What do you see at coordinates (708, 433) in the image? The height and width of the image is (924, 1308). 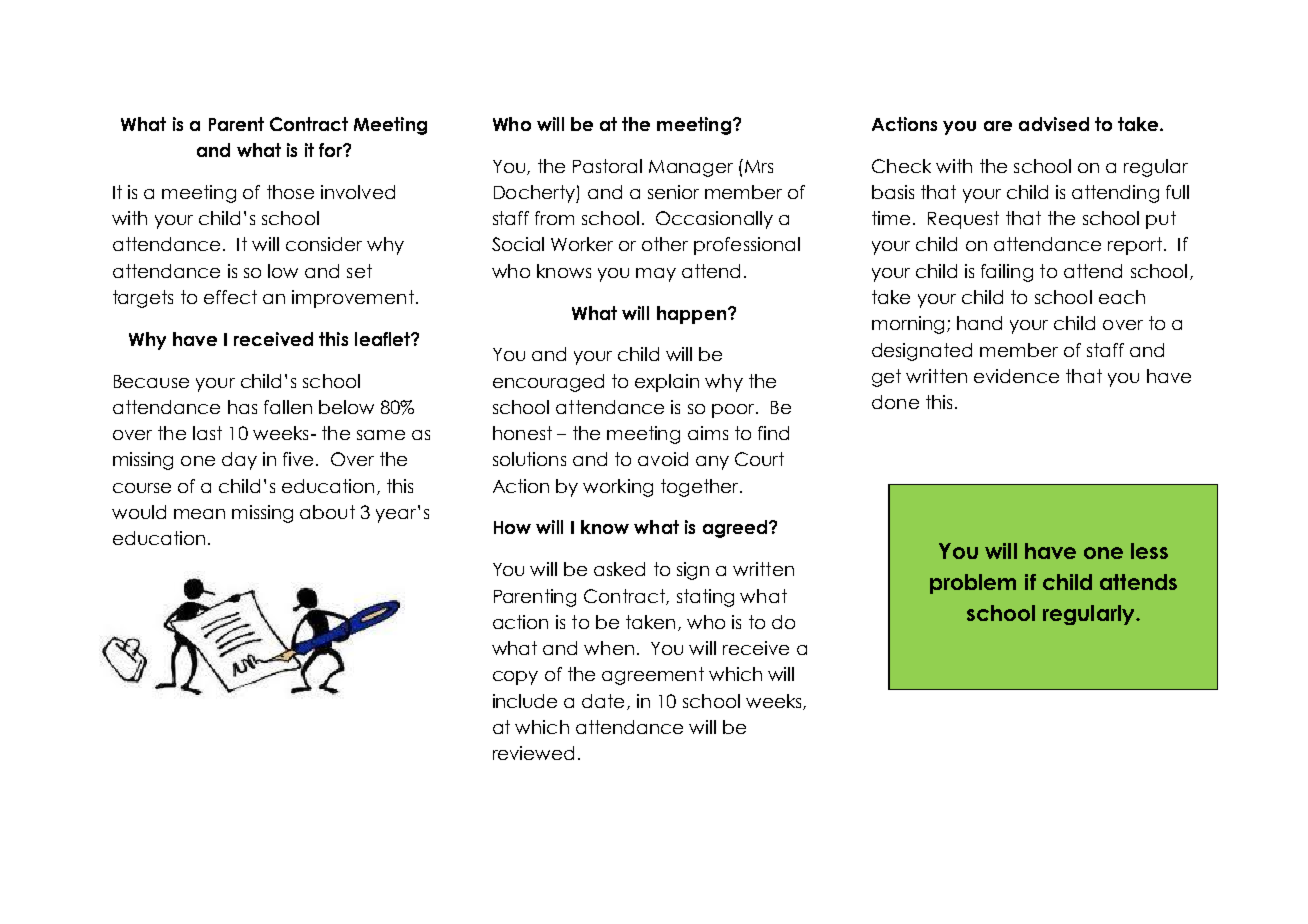 I see `aims` at bounding box center [708, 433].
